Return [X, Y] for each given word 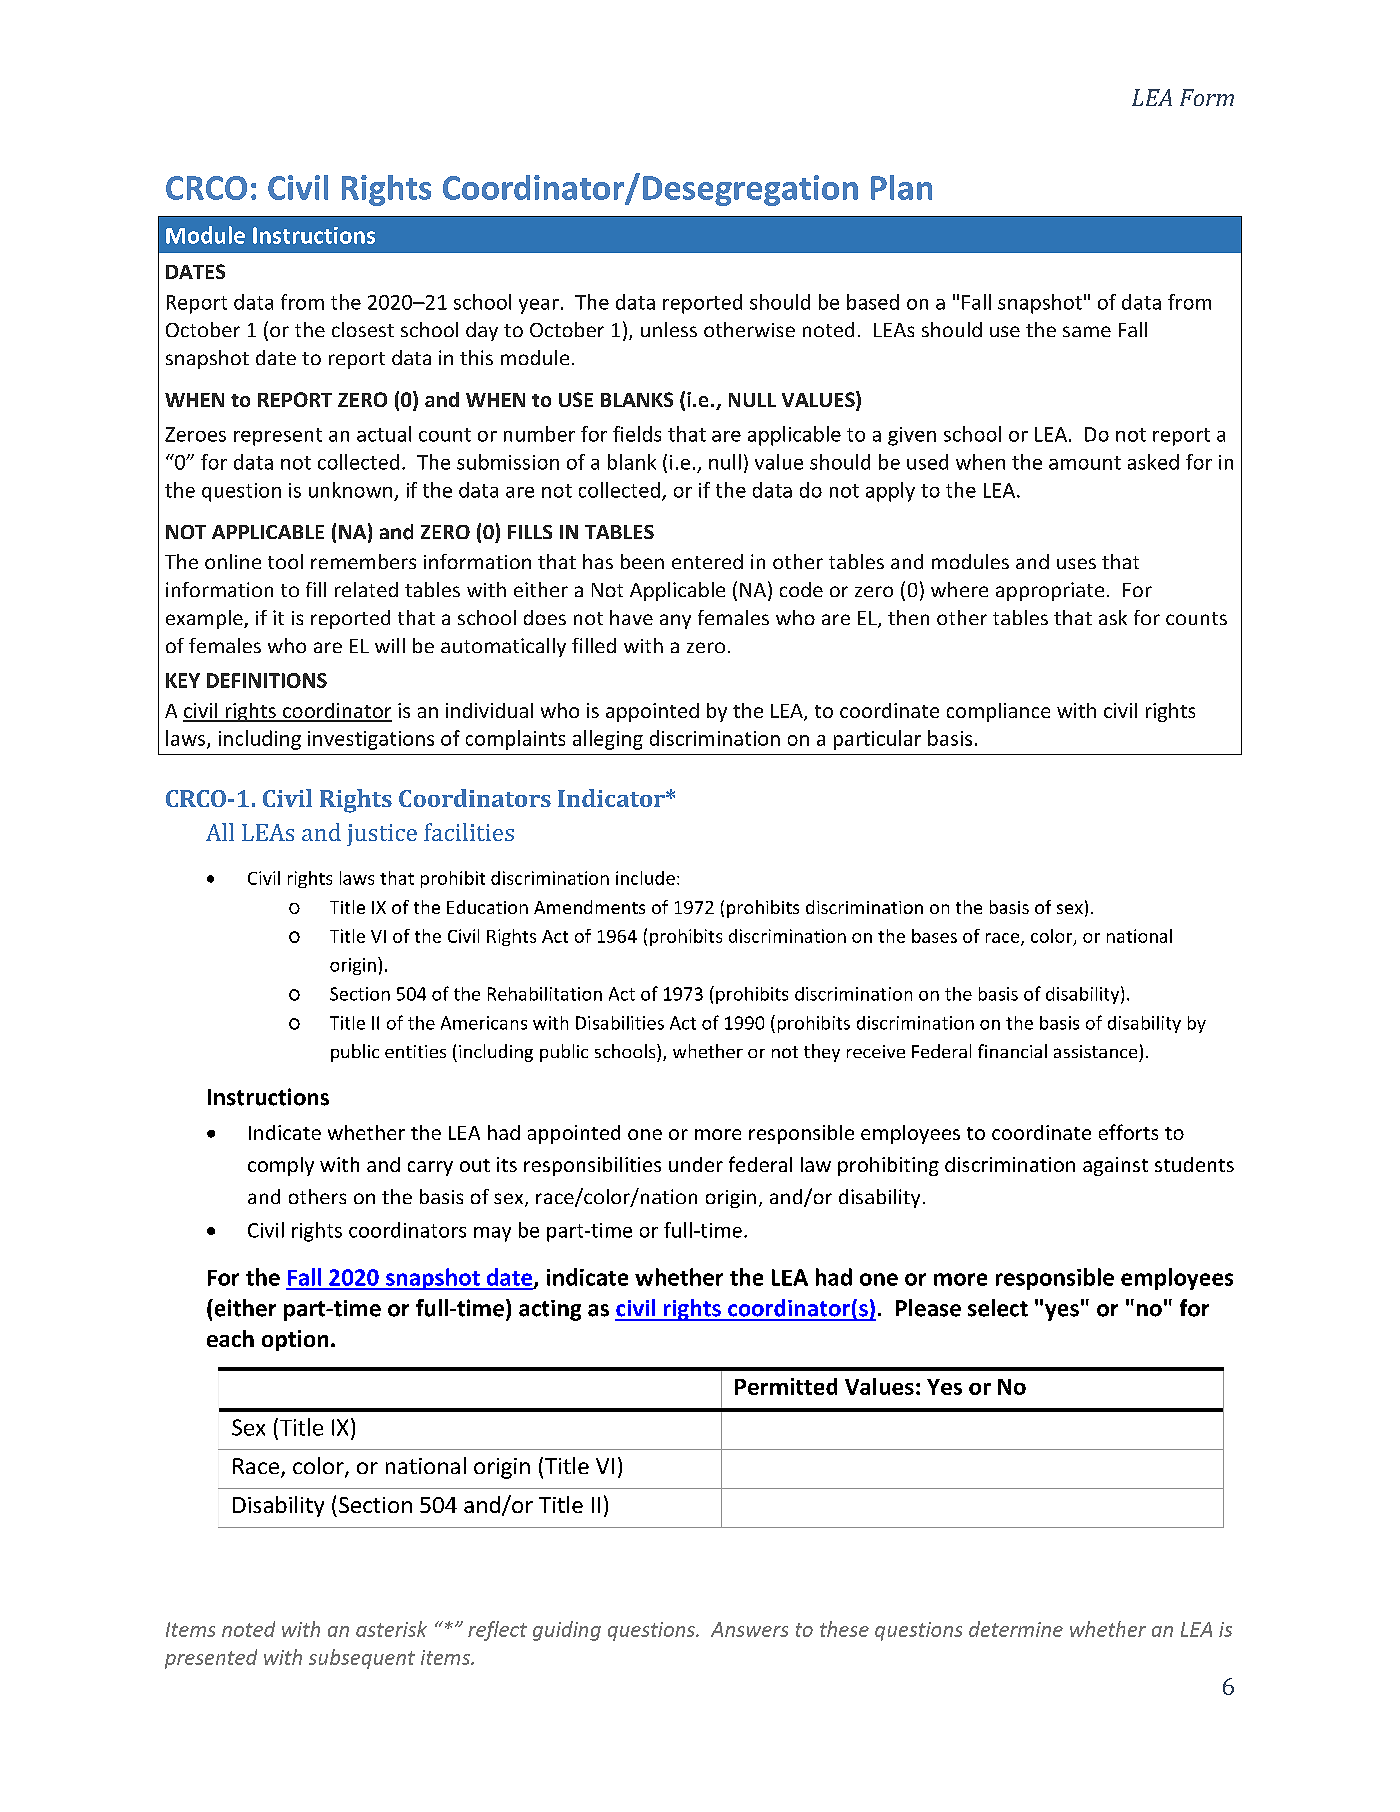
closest [363, 329]
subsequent [362, 1659]
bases [934, 936]
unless [669, 329]
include [645, 878]
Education [487, 907]
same [1087, 331]
